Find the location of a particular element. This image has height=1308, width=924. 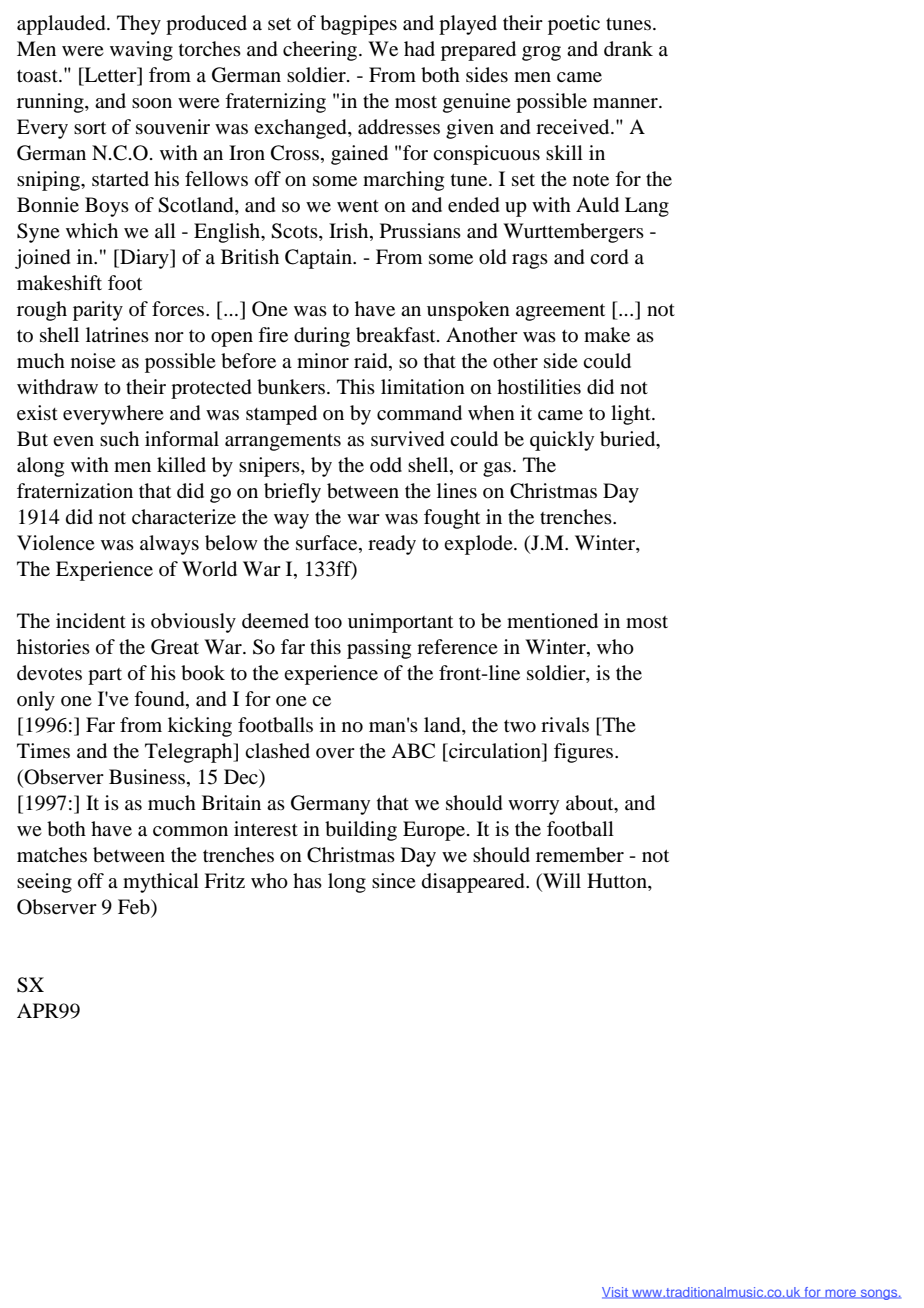

too is located at coordinates (328, 622).
